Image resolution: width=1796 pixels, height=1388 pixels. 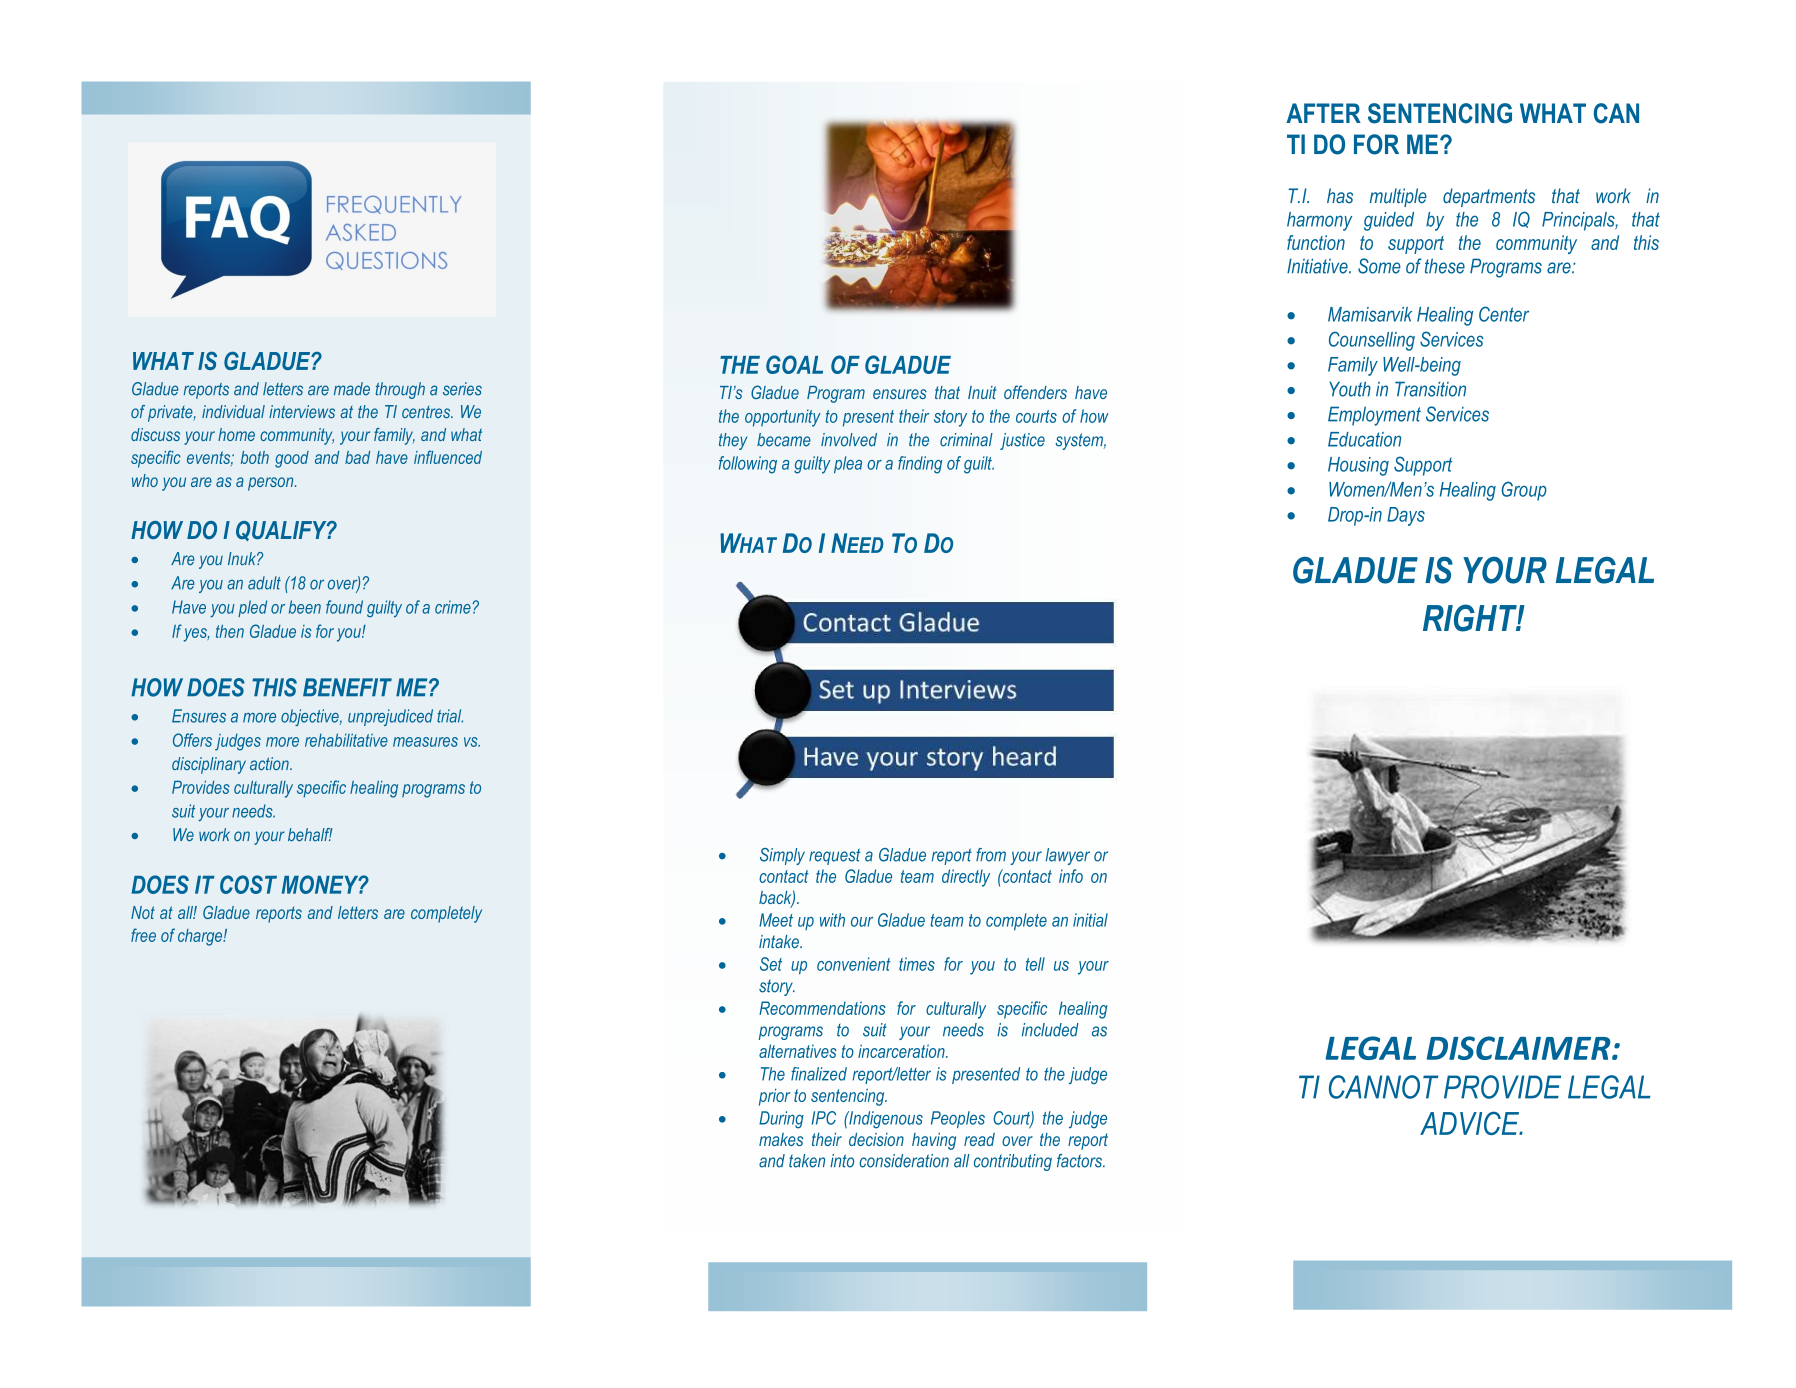 What do you see at coordinates (230, 631) in the page?
I see `then` at bounding box center [230, 631].
